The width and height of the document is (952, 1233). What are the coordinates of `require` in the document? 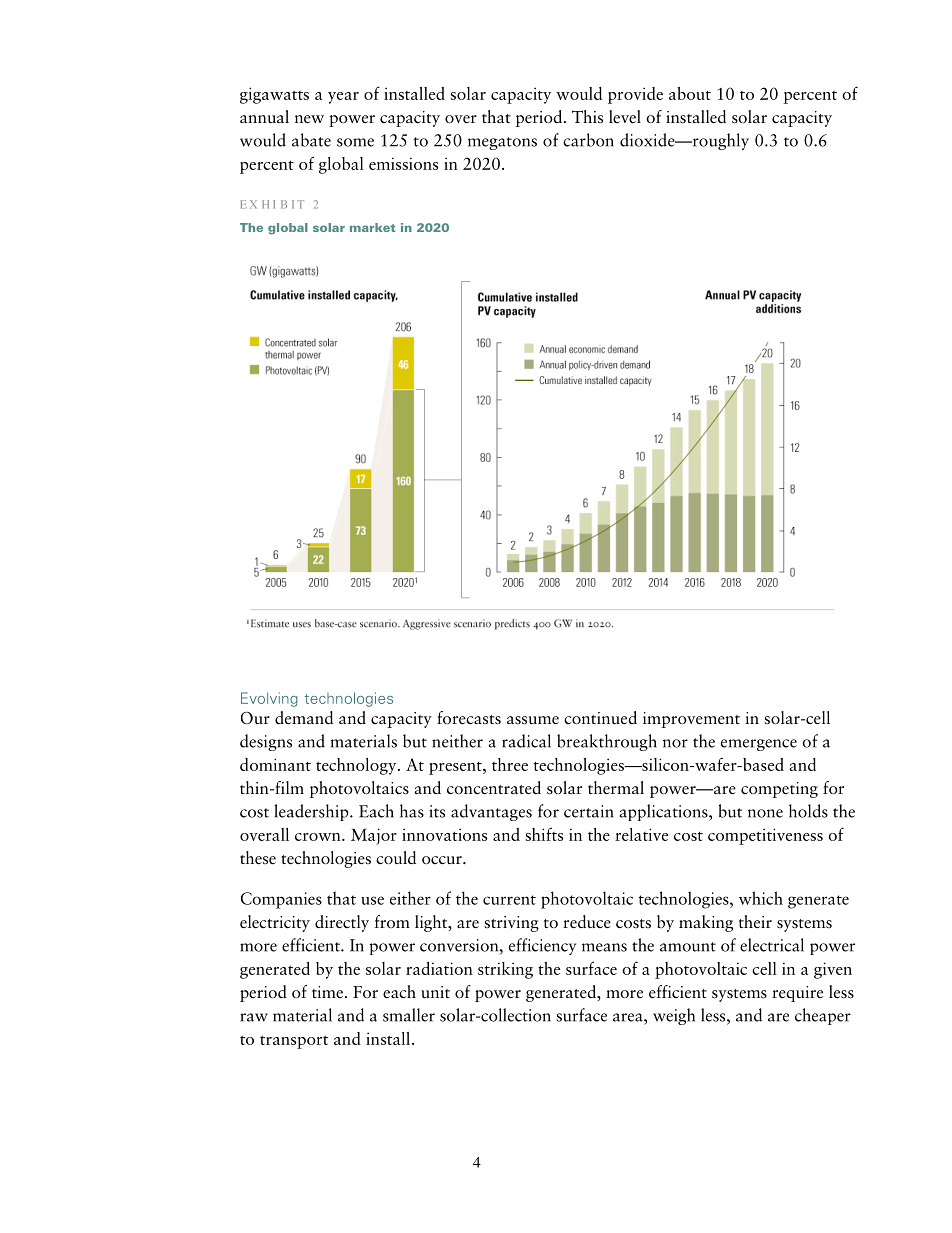 It's located at (797, 994).
